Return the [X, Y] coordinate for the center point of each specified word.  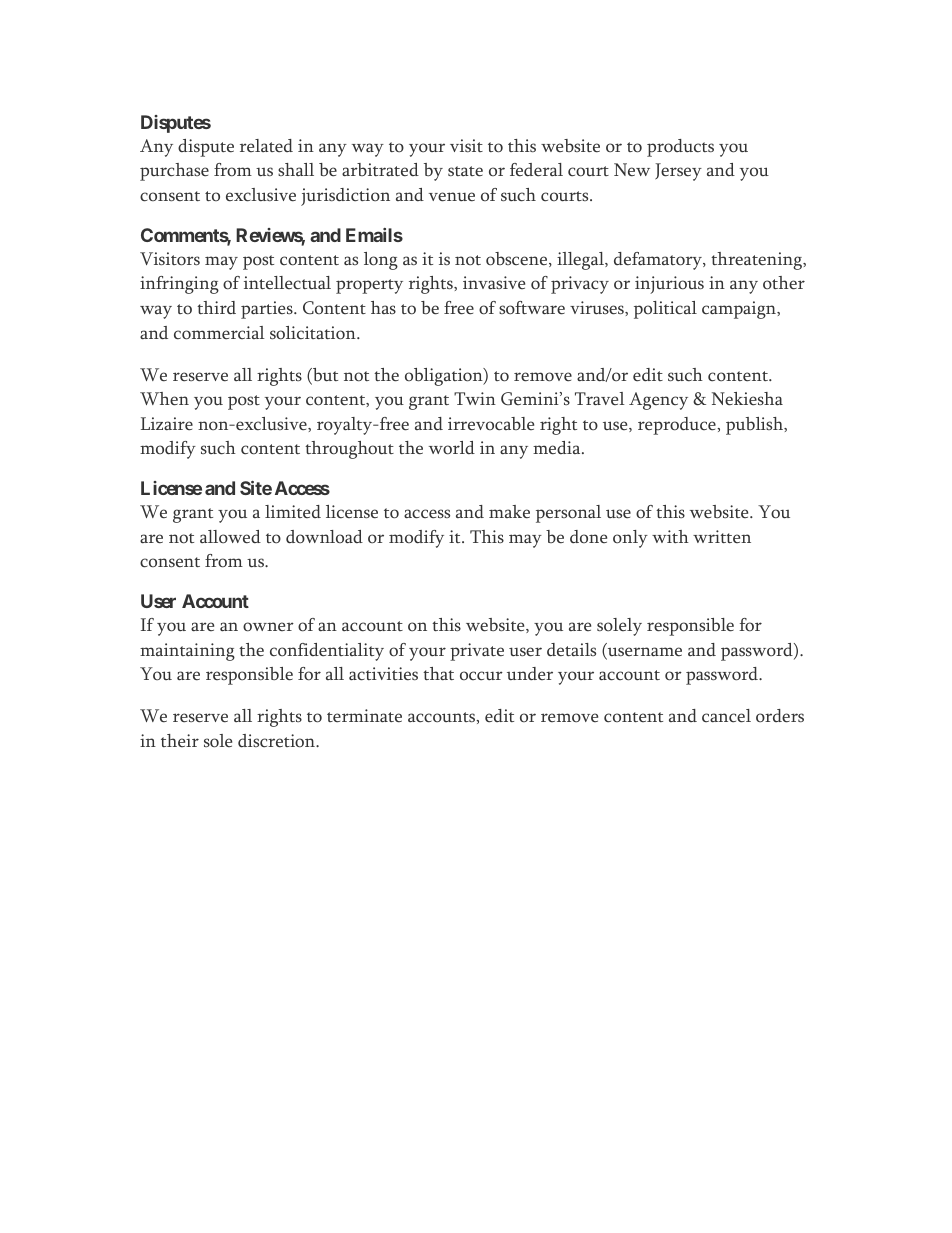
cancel [726, 716]
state [465, 171]
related [266, 146]
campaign [740, 310]
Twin [475, 398]
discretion [277, 741]
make [509, 512]
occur [481, 676]
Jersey [678, 172]
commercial [219, 333]
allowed [230, 537]
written [722, 536]
